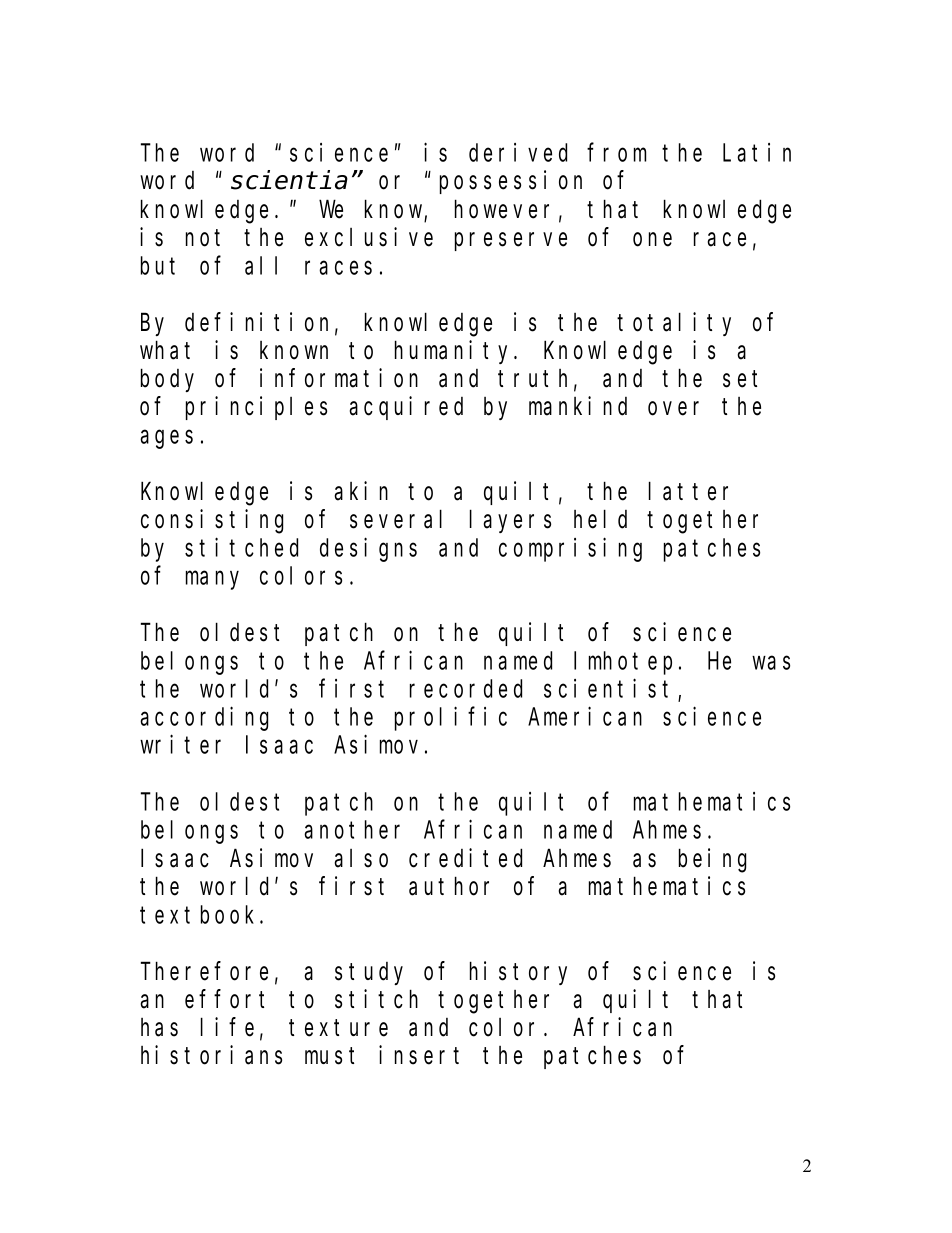 The width and height of the screenshot is (952, 1233). I want to click on scientia, so click(289, 180).
